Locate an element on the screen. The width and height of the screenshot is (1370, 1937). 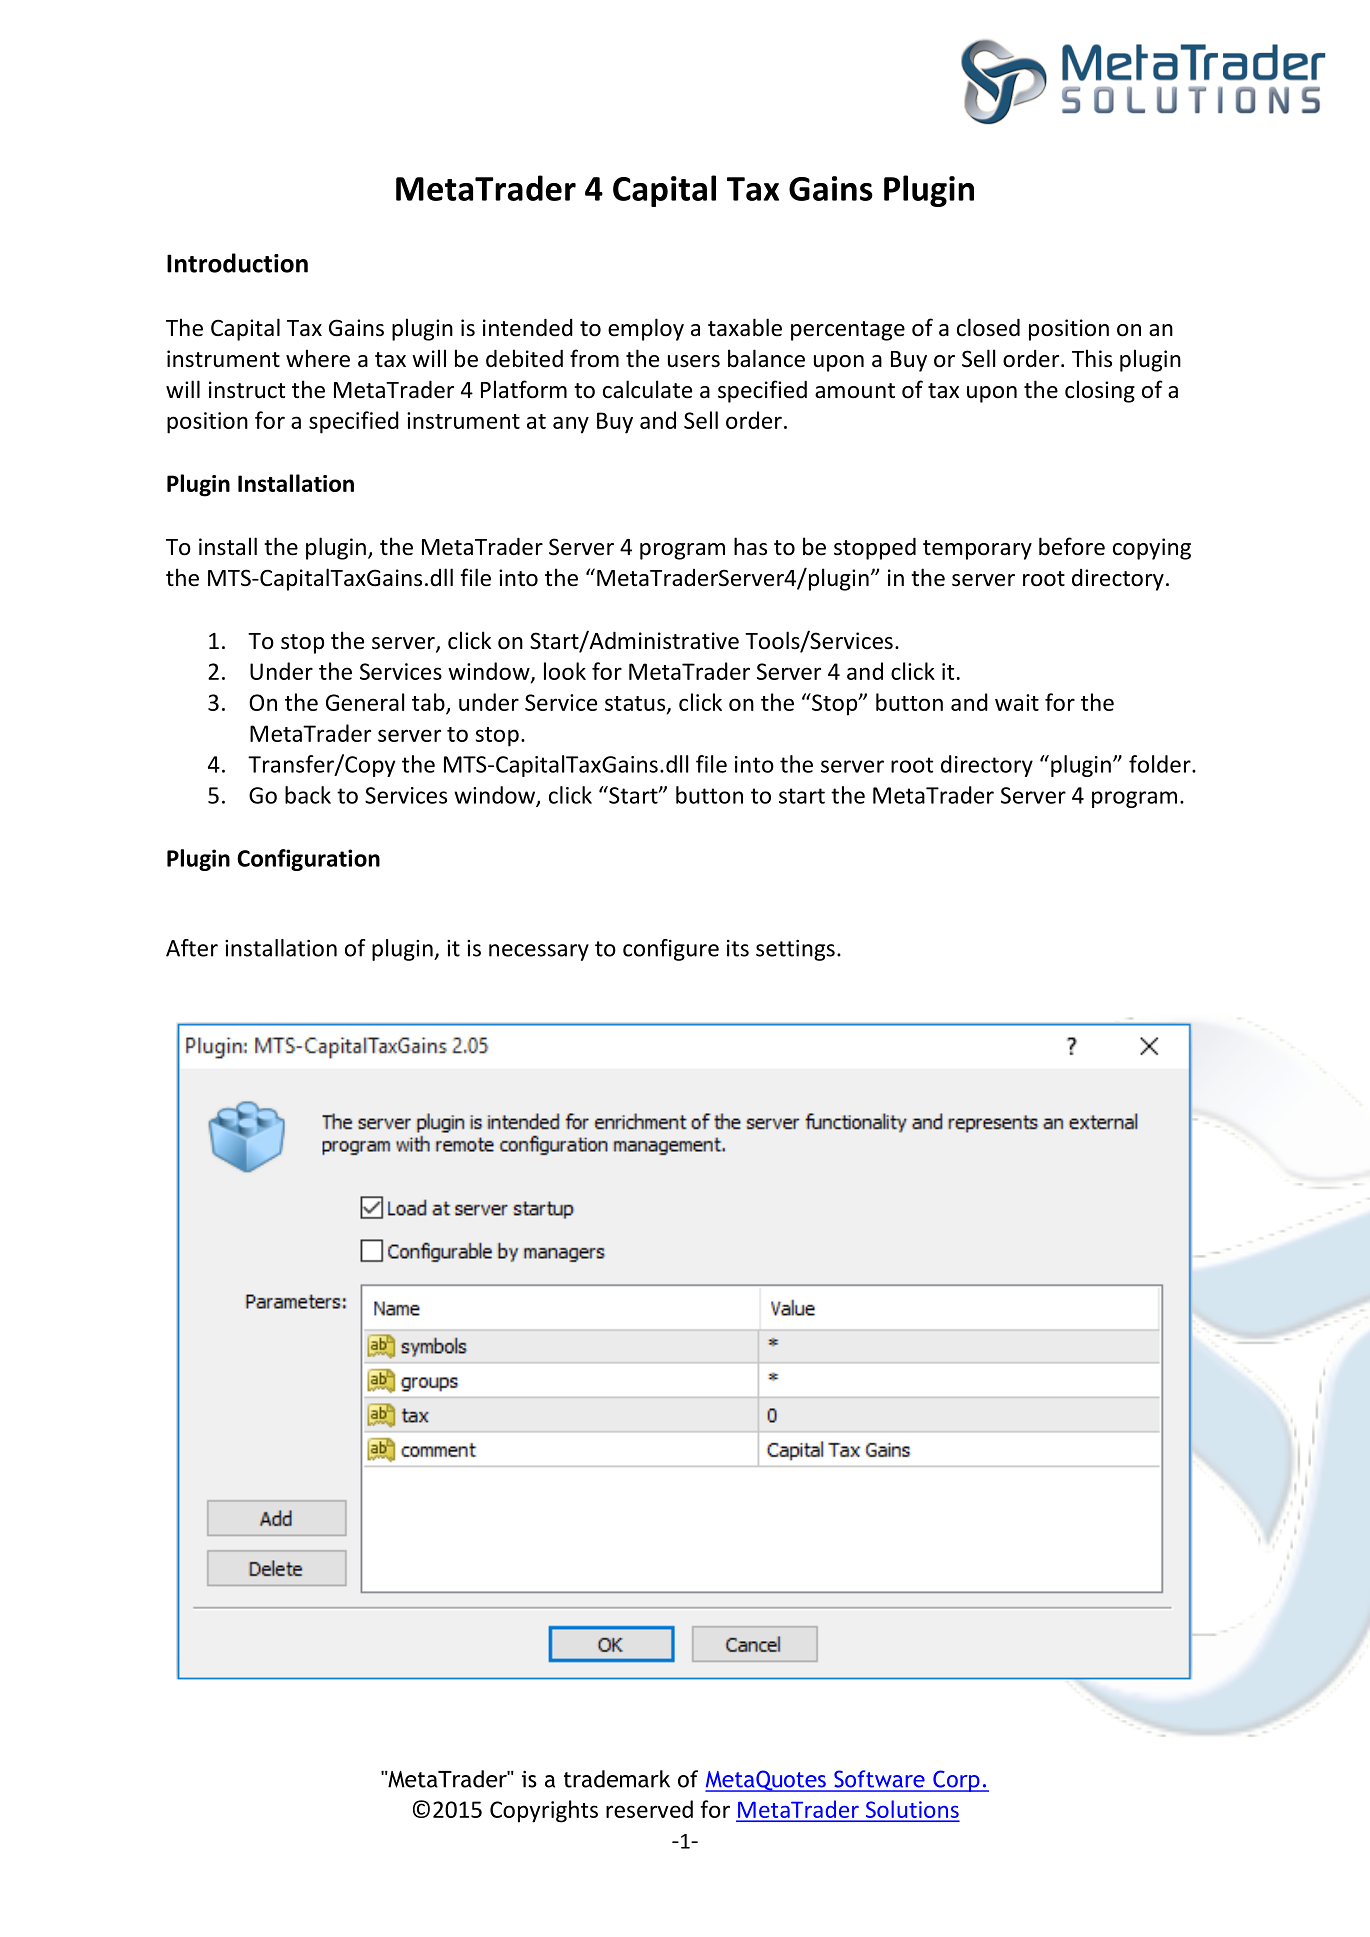
closed is located at coordinates (988, 327).
